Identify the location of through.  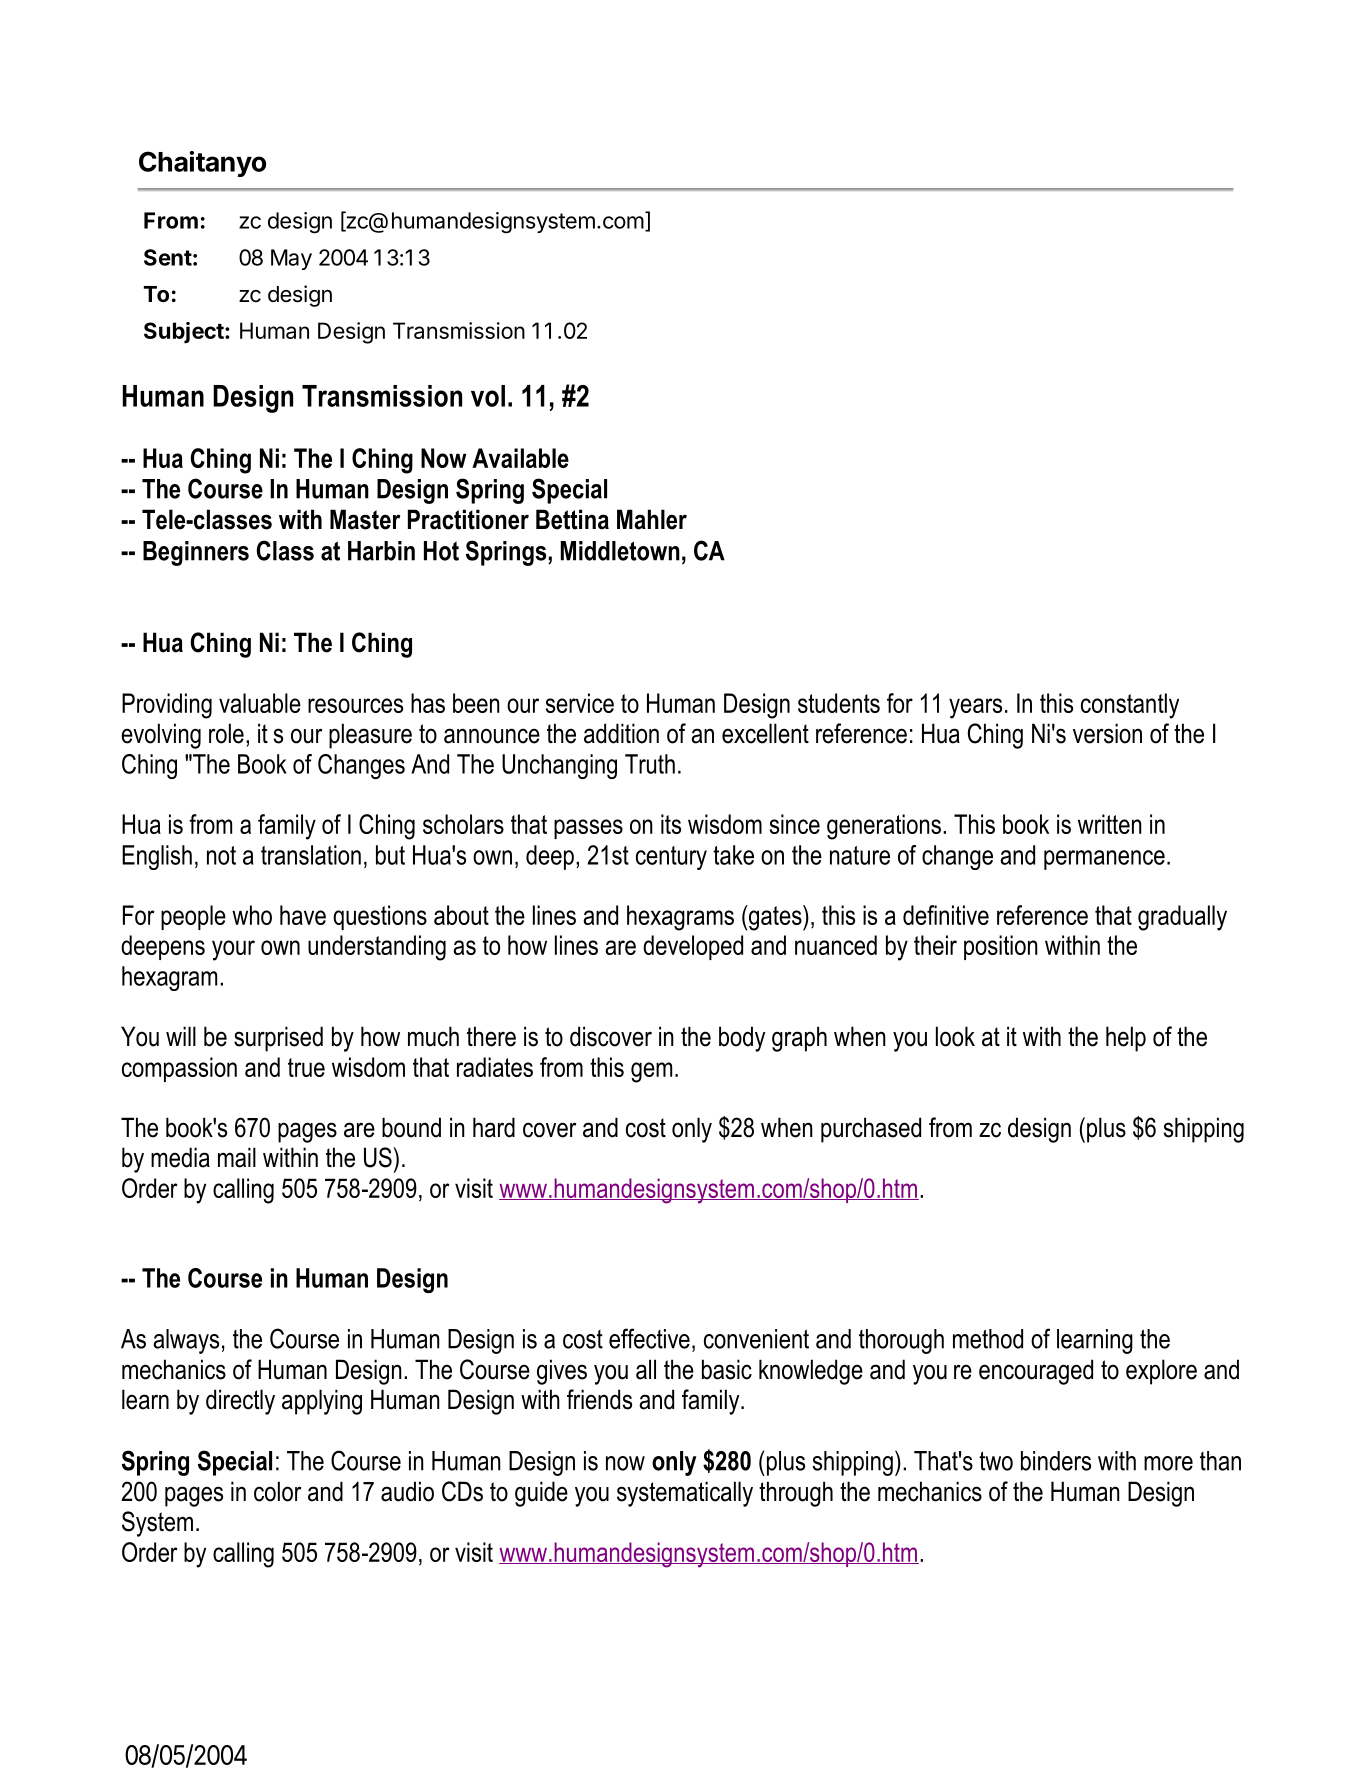
(796, 1494).
